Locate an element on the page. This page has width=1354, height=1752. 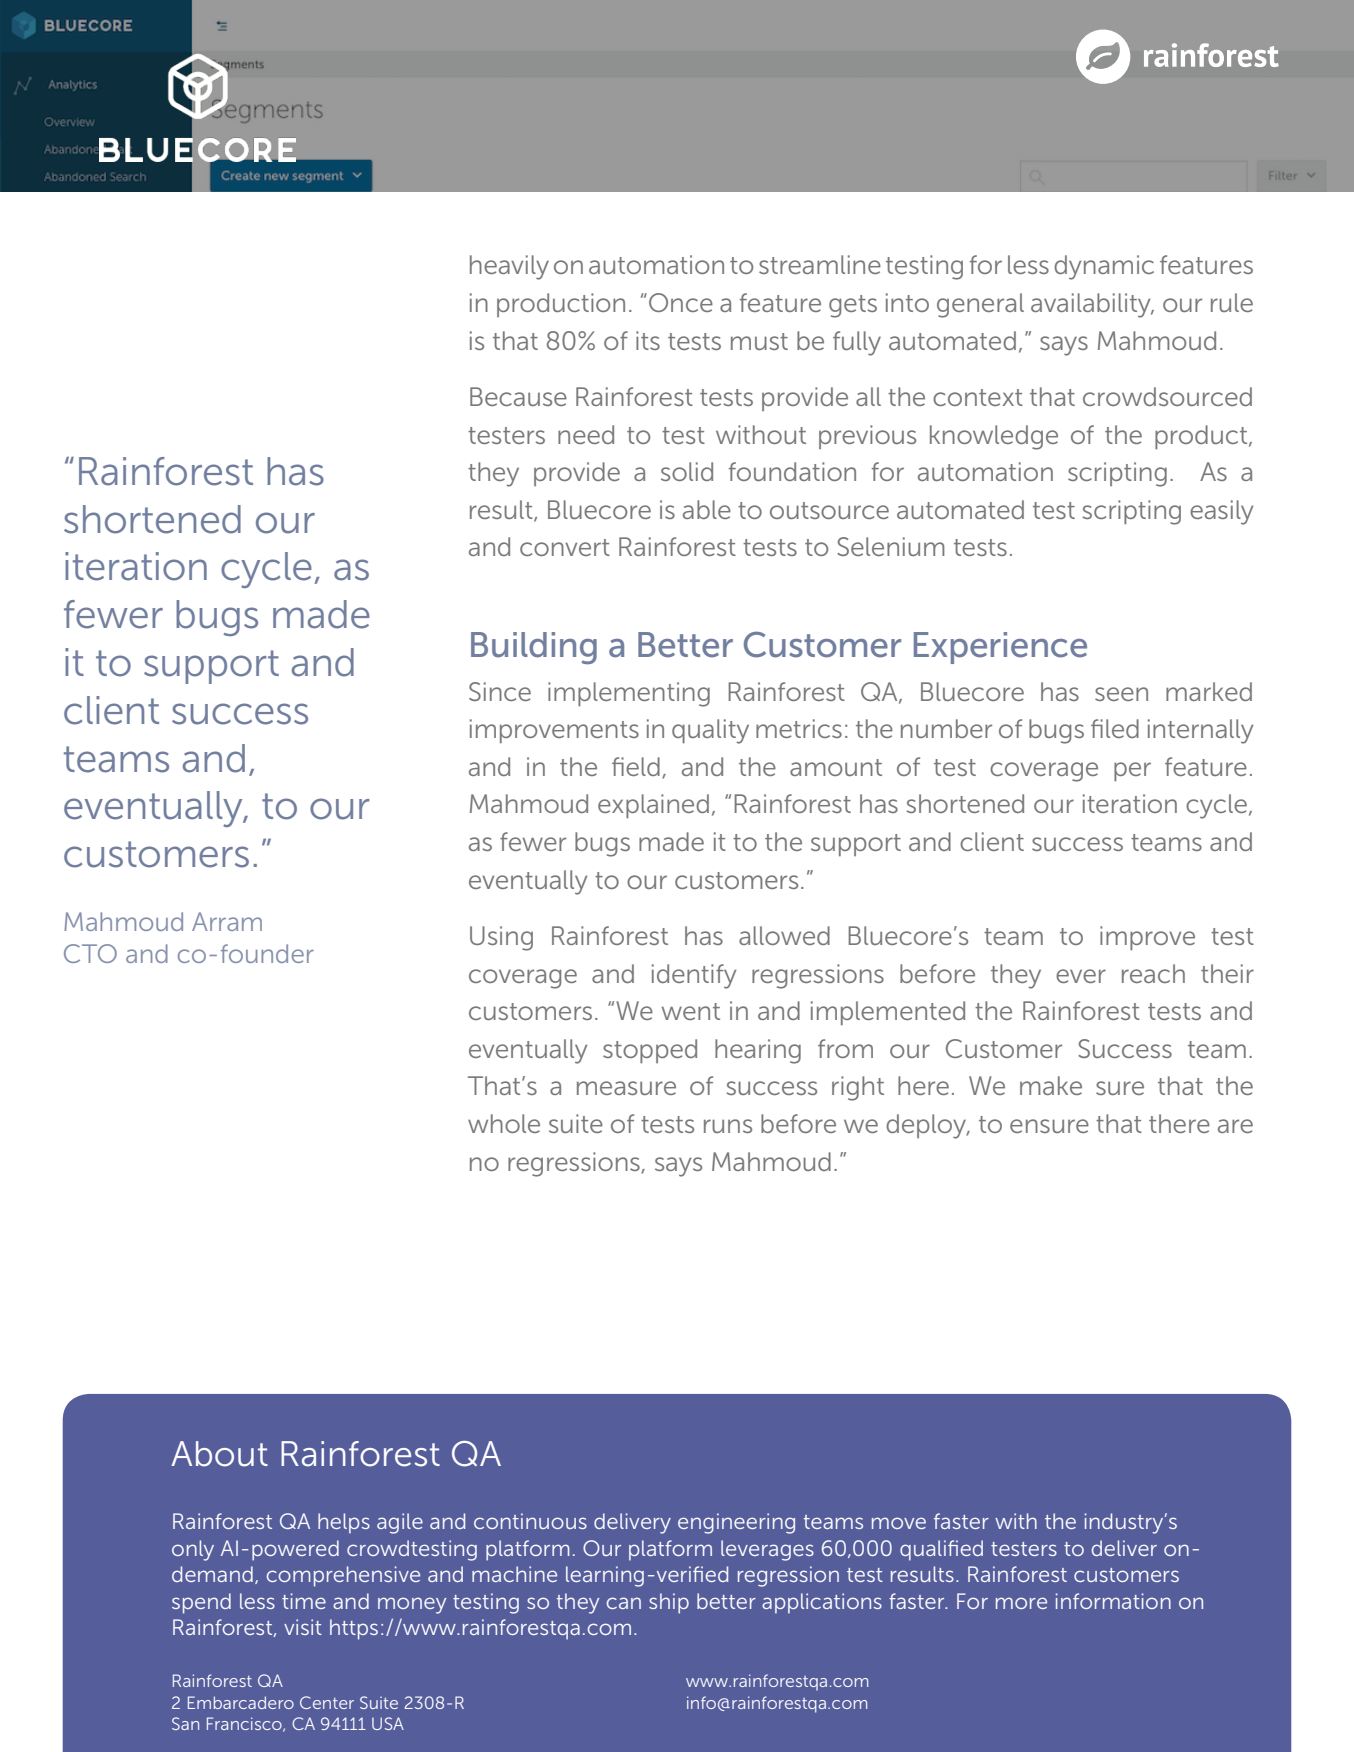
engineering is located at coordinates (736, 1523).
